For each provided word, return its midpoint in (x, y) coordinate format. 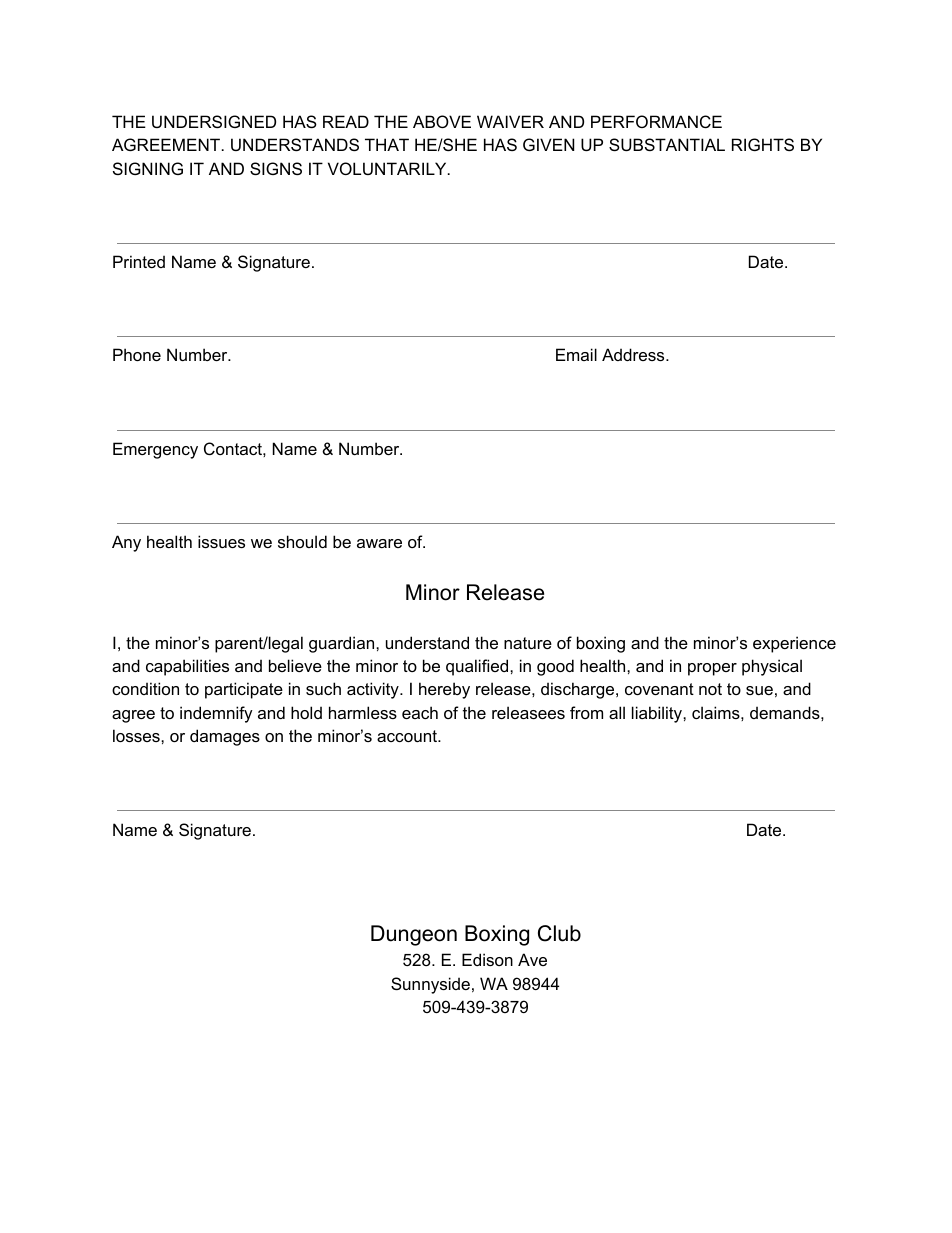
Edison (487, 959)
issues (221, 541)
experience (794, 644)
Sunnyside (430, 985)
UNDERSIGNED (214, 121)
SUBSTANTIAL (667, 144)
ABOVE (442, 121)
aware (379, 543)
